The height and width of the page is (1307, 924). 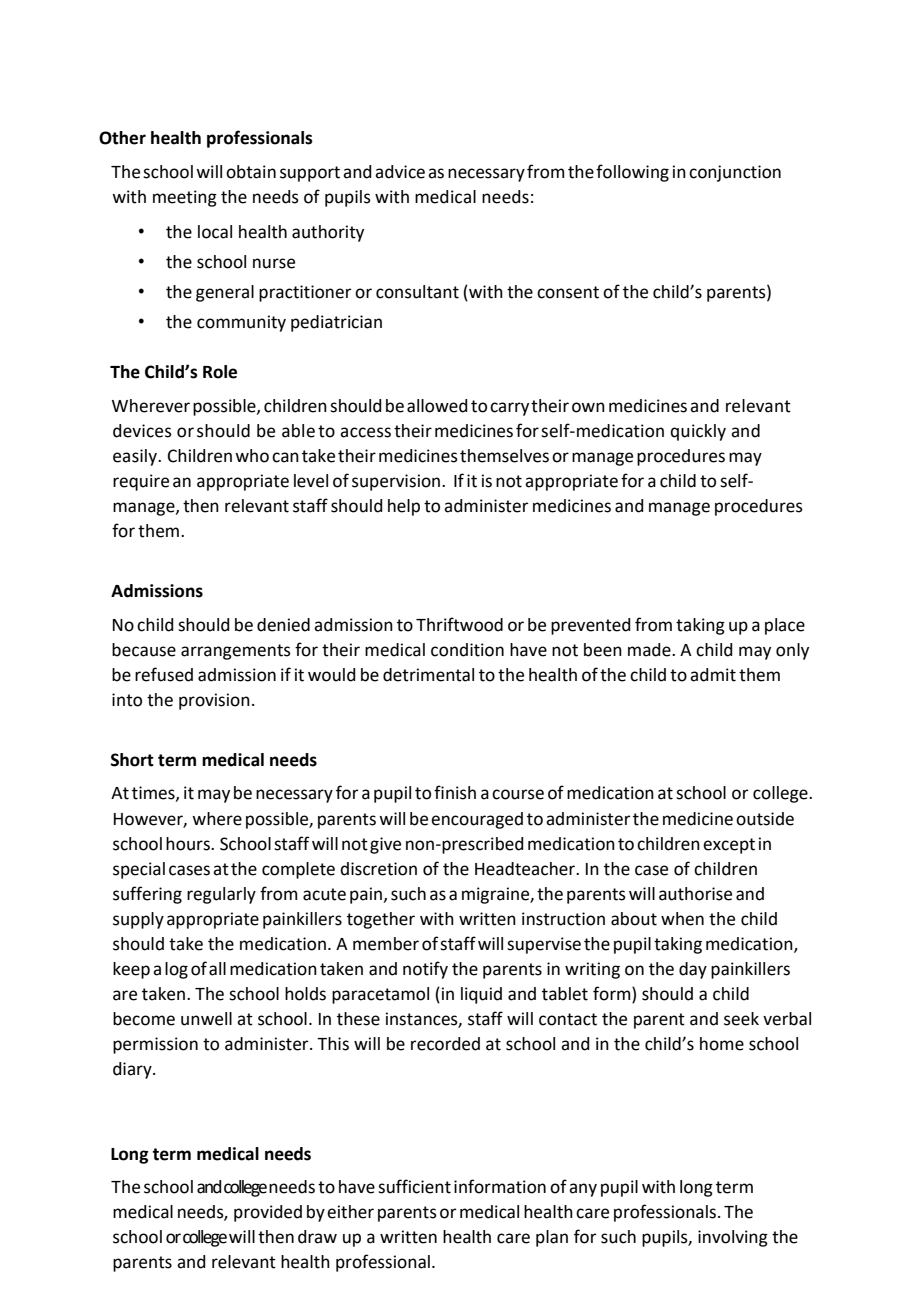 What do you see at coordinates (185, 198) in the page?
I see `meeting` at bounding box center [185, 198].
